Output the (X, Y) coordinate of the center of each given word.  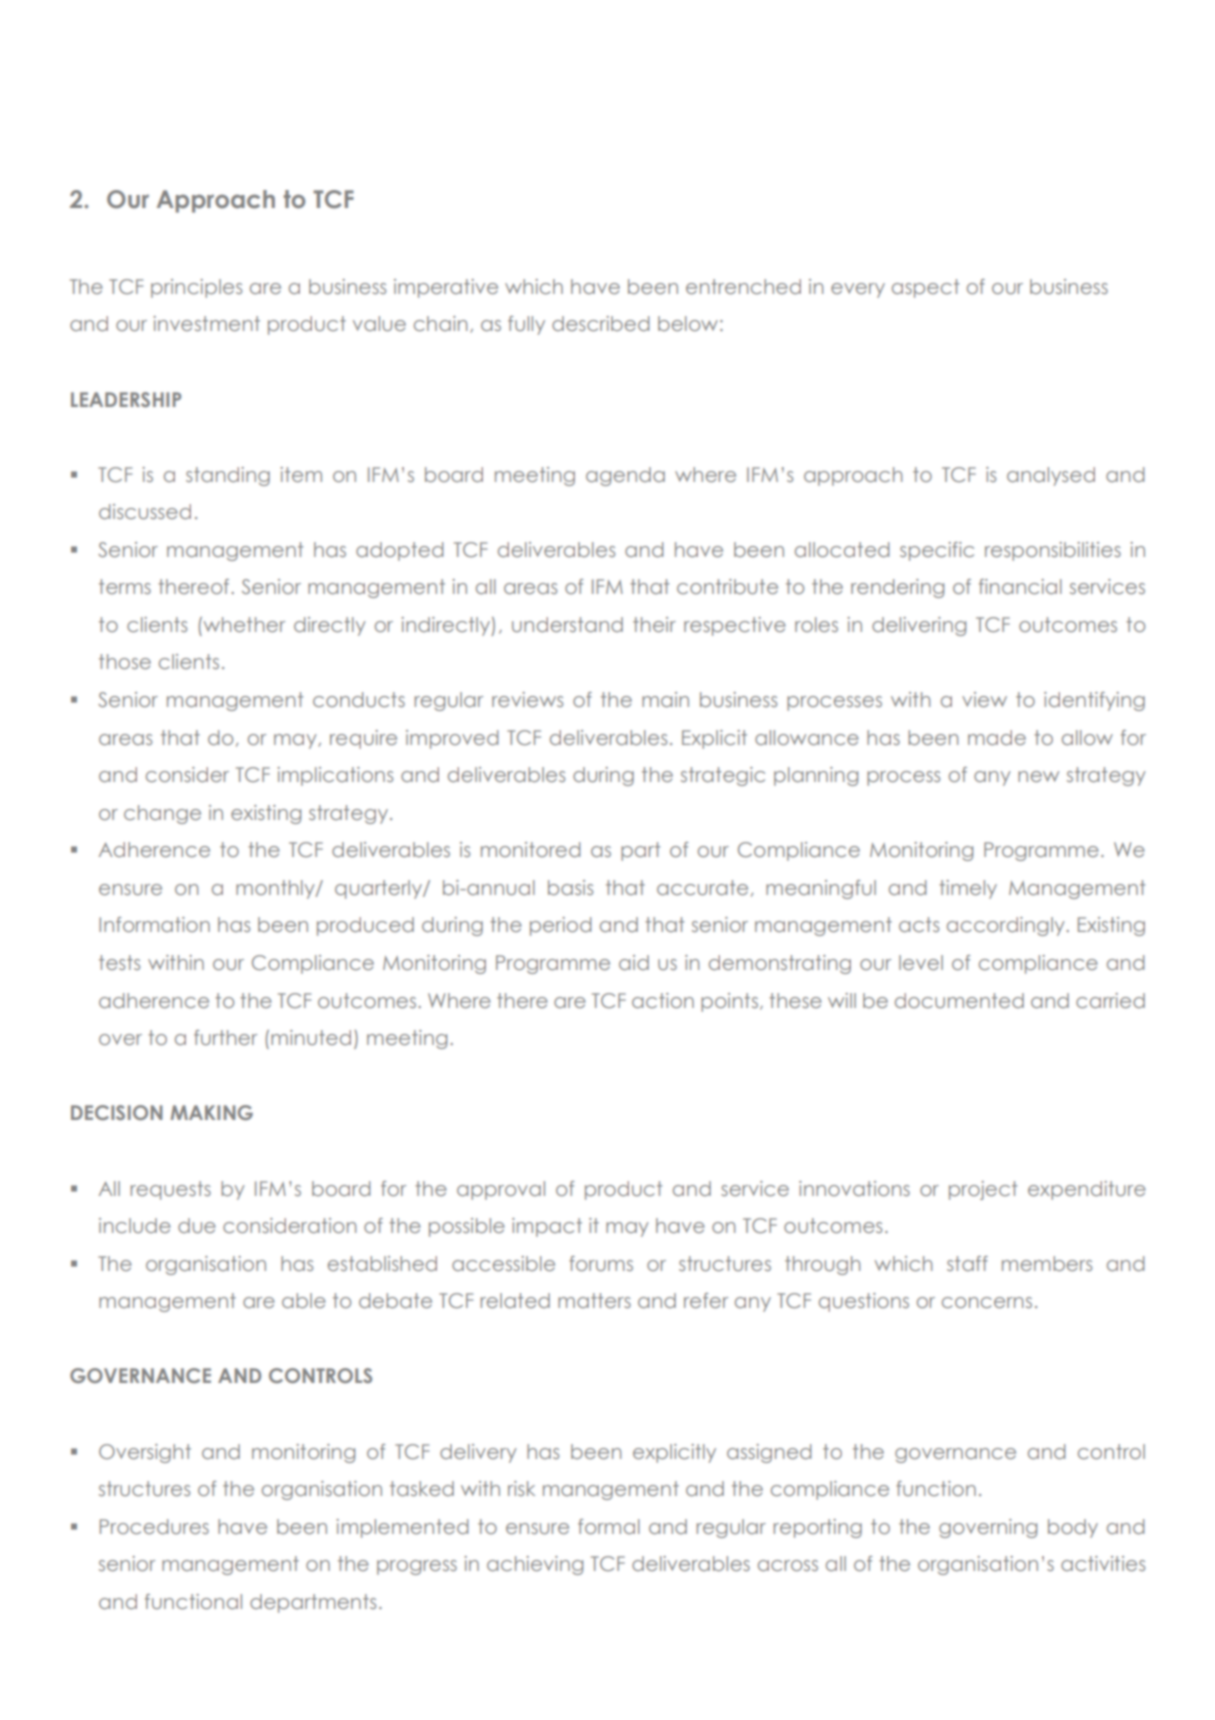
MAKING (211, 1112)
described (600, 323)
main (665, 699)
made (997, 737)
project (983, 1190)
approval (501, 1190)
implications (335, 776)
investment (207, 323)
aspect (925, 288)
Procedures (154, 1526)
